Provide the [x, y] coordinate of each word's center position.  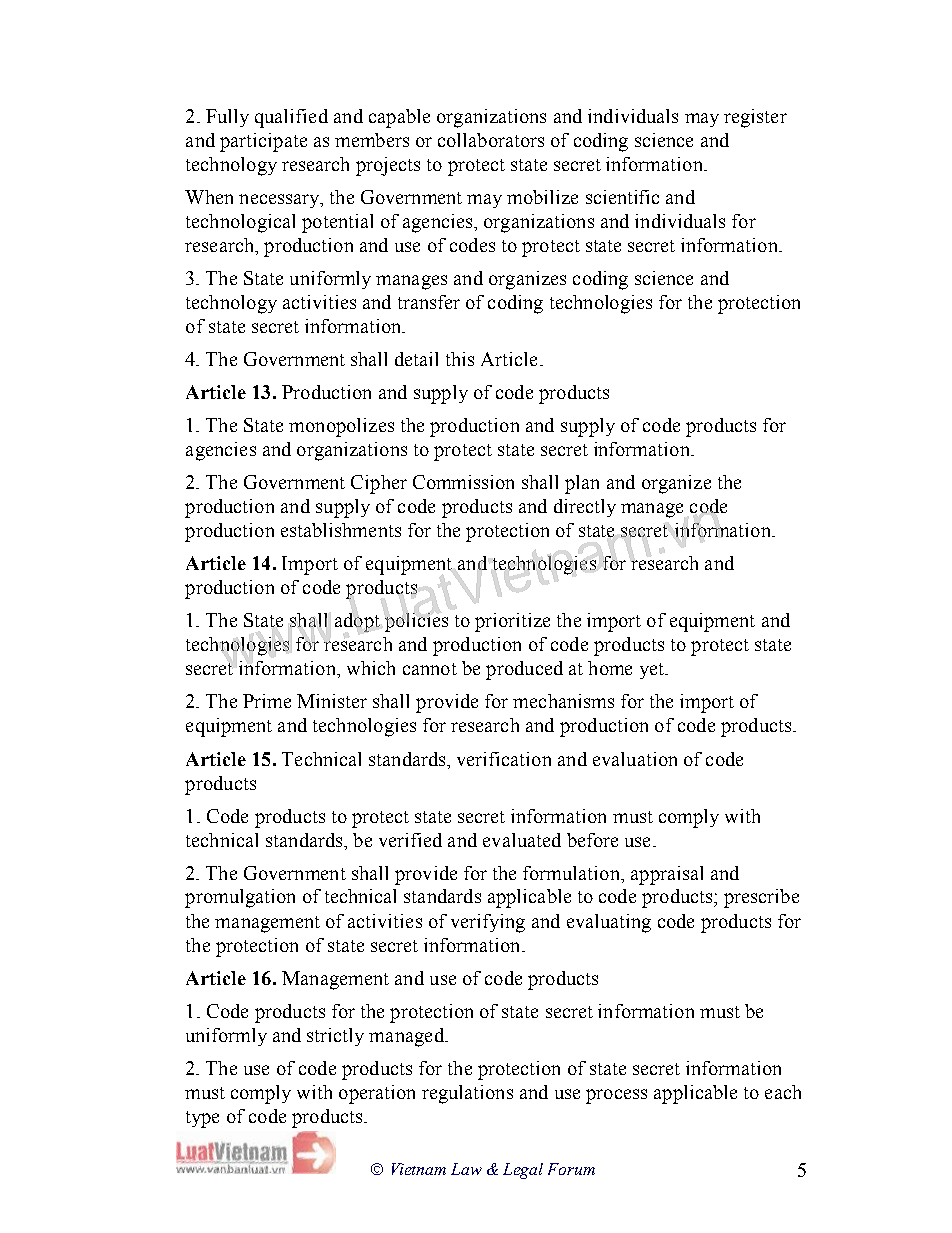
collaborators [491, 140]
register [755, 118]
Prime [267, 701]
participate [263, 142]
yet [653, 671]
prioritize [512, 622]
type [202, 1119]
